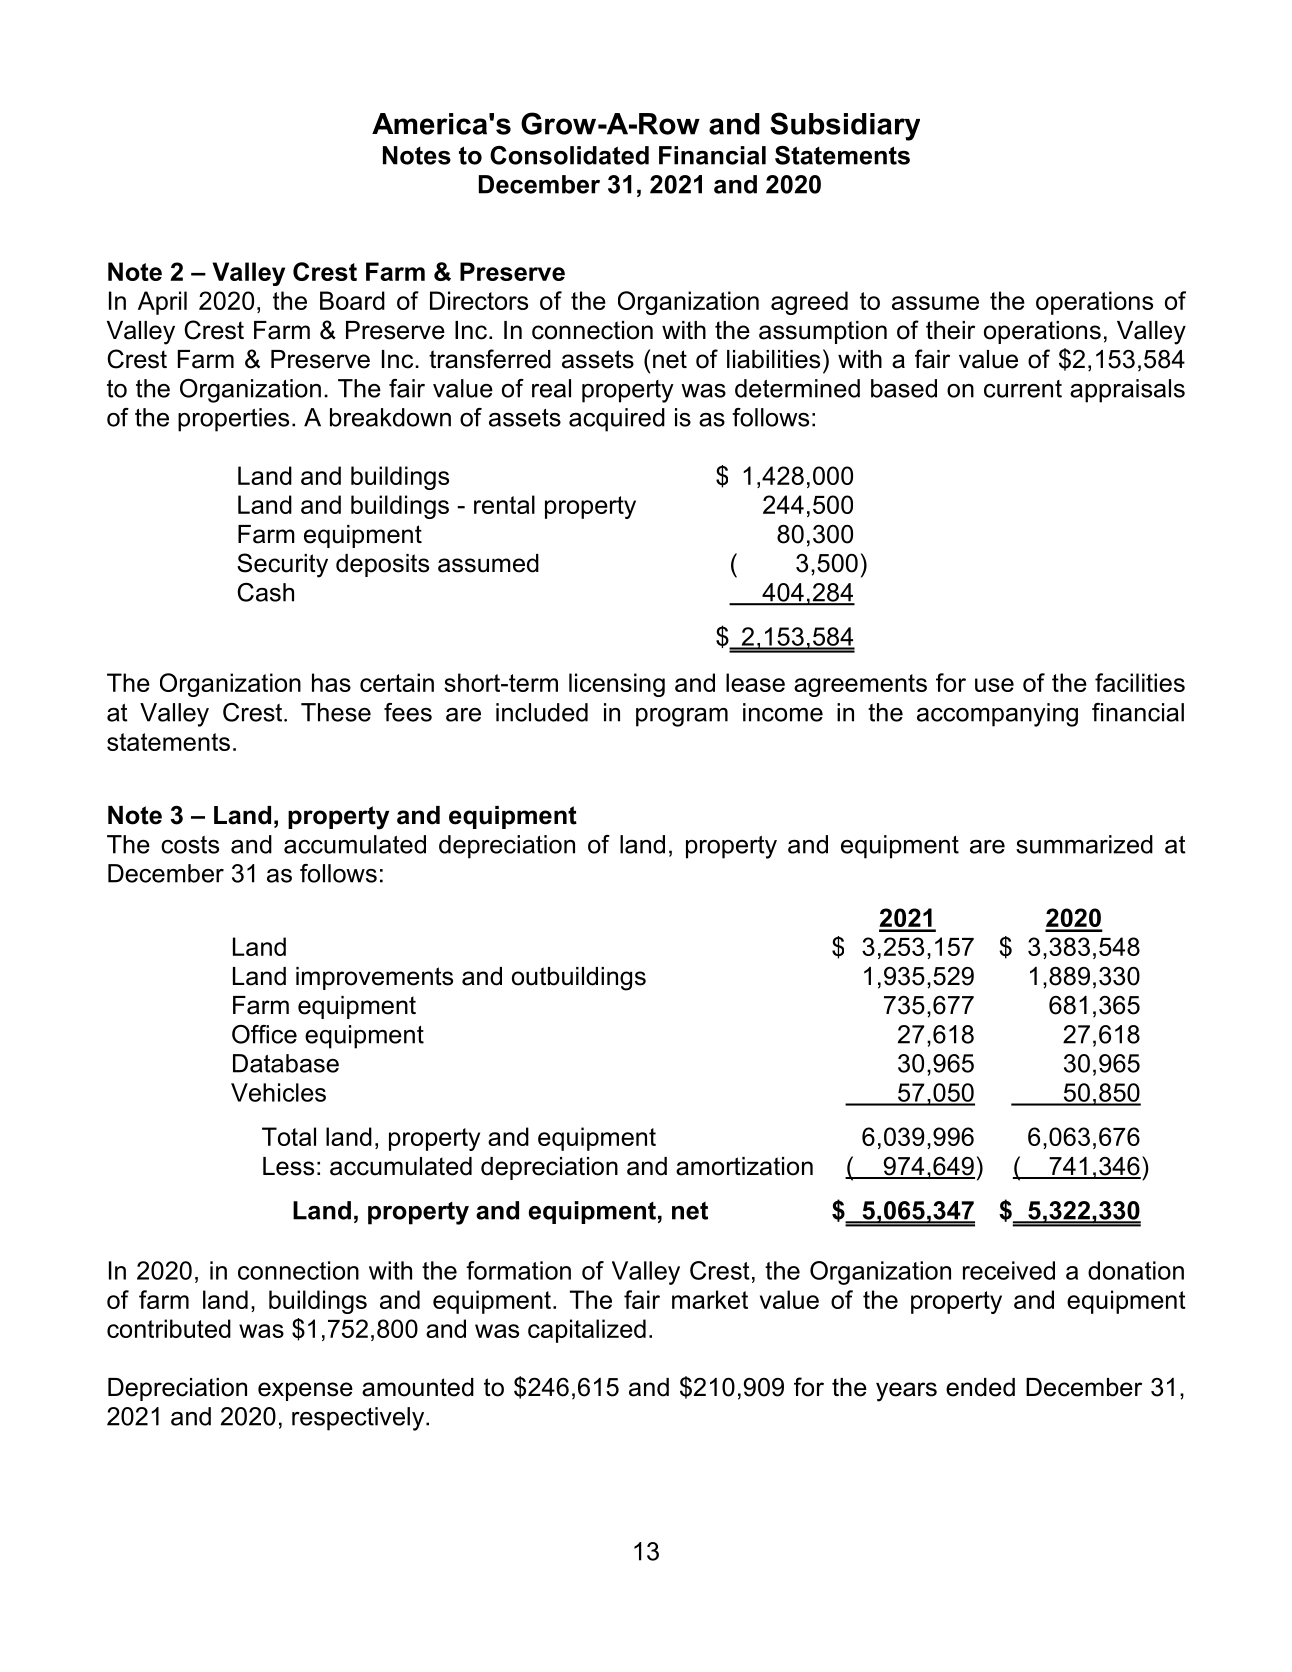 The image size is (1292, 1672). Describe the element at coordinates (845, 126) in the document. I see `Subsidiary` at that location.
